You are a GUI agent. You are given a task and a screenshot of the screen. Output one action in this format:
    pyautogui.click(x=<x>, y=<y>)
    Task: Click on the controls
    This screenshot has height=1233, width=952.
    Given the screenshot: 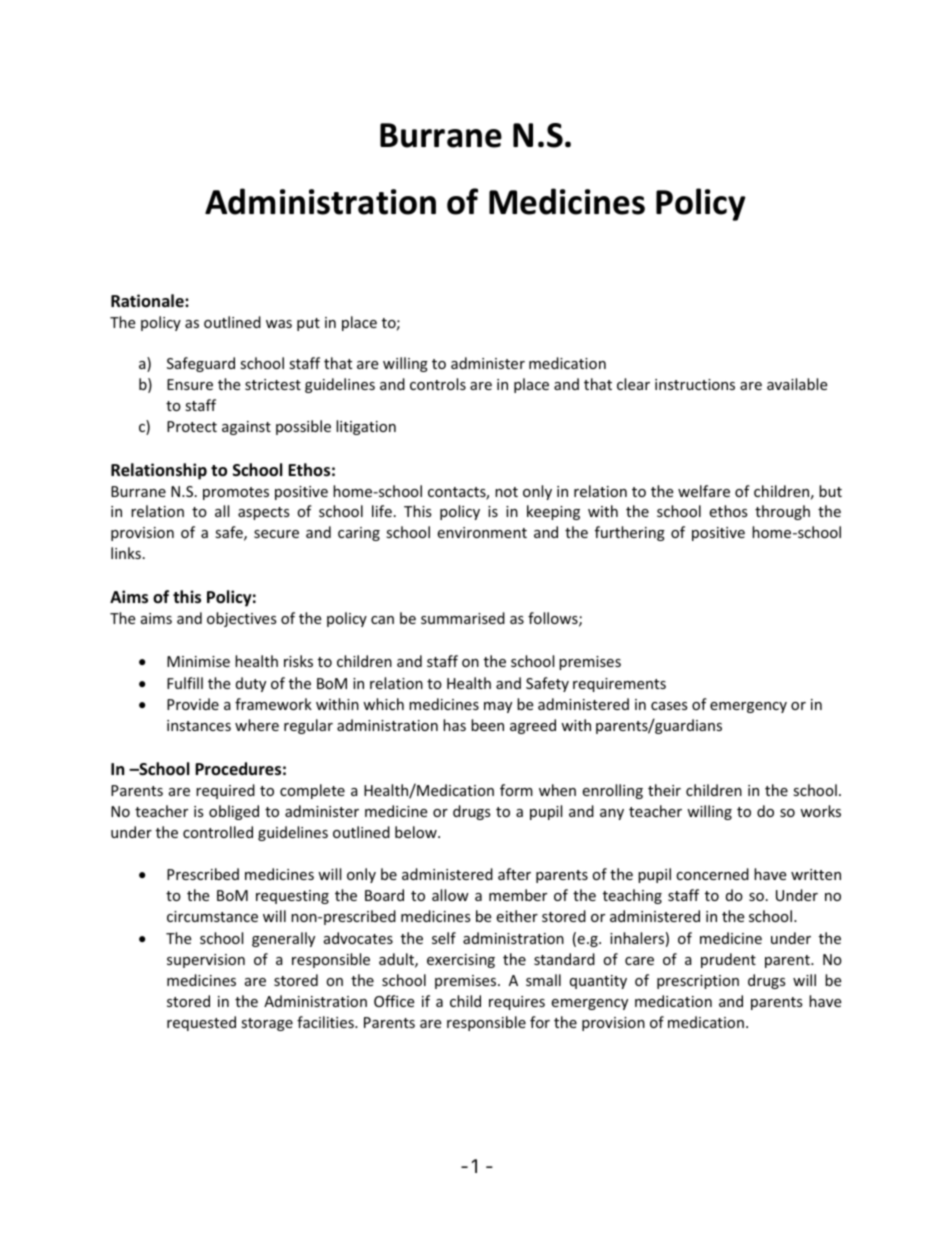 What is the action you would take?
    pyautogui.click(x=438, y=384)
